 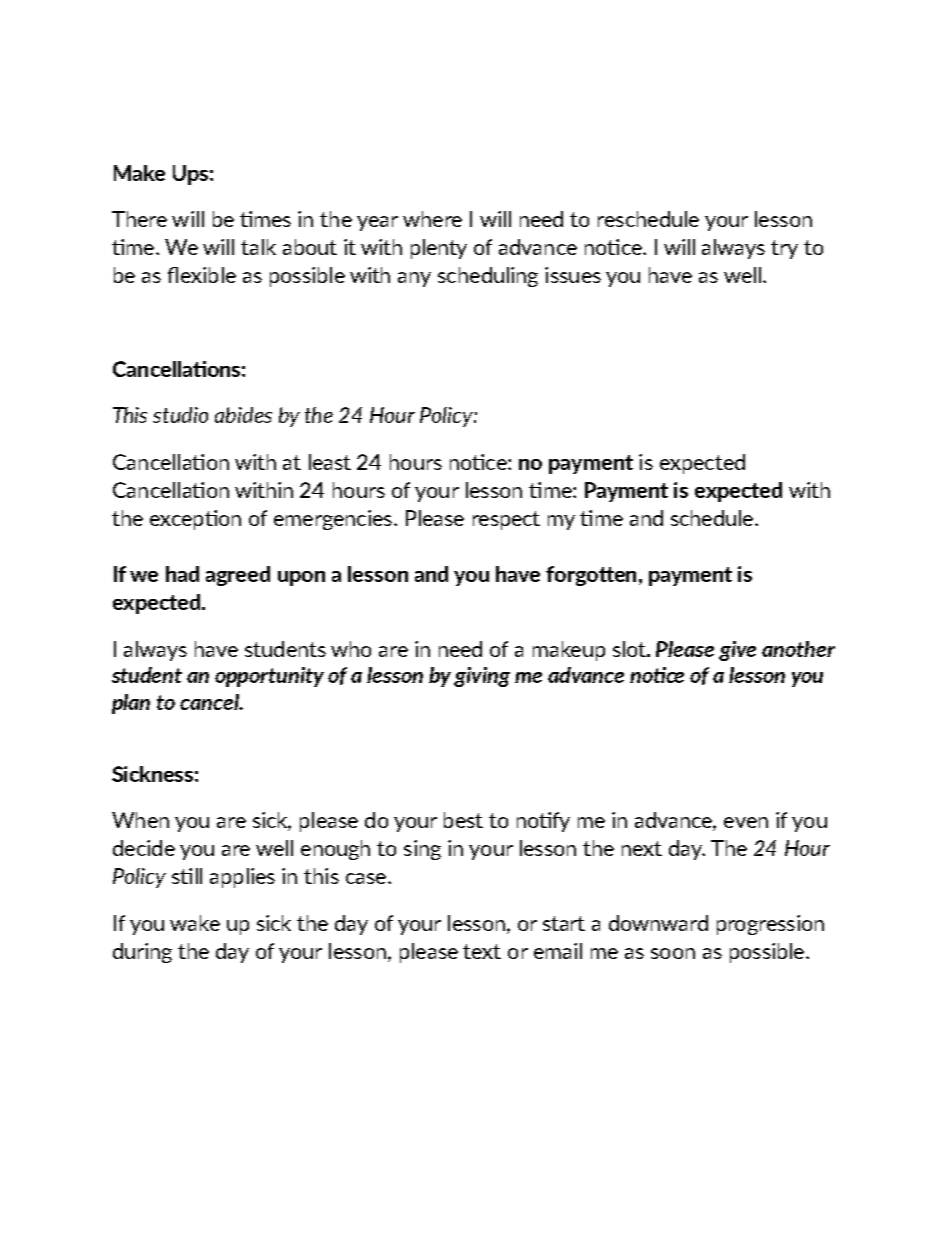 I want to click on wake, so click(x=195, y=923).
